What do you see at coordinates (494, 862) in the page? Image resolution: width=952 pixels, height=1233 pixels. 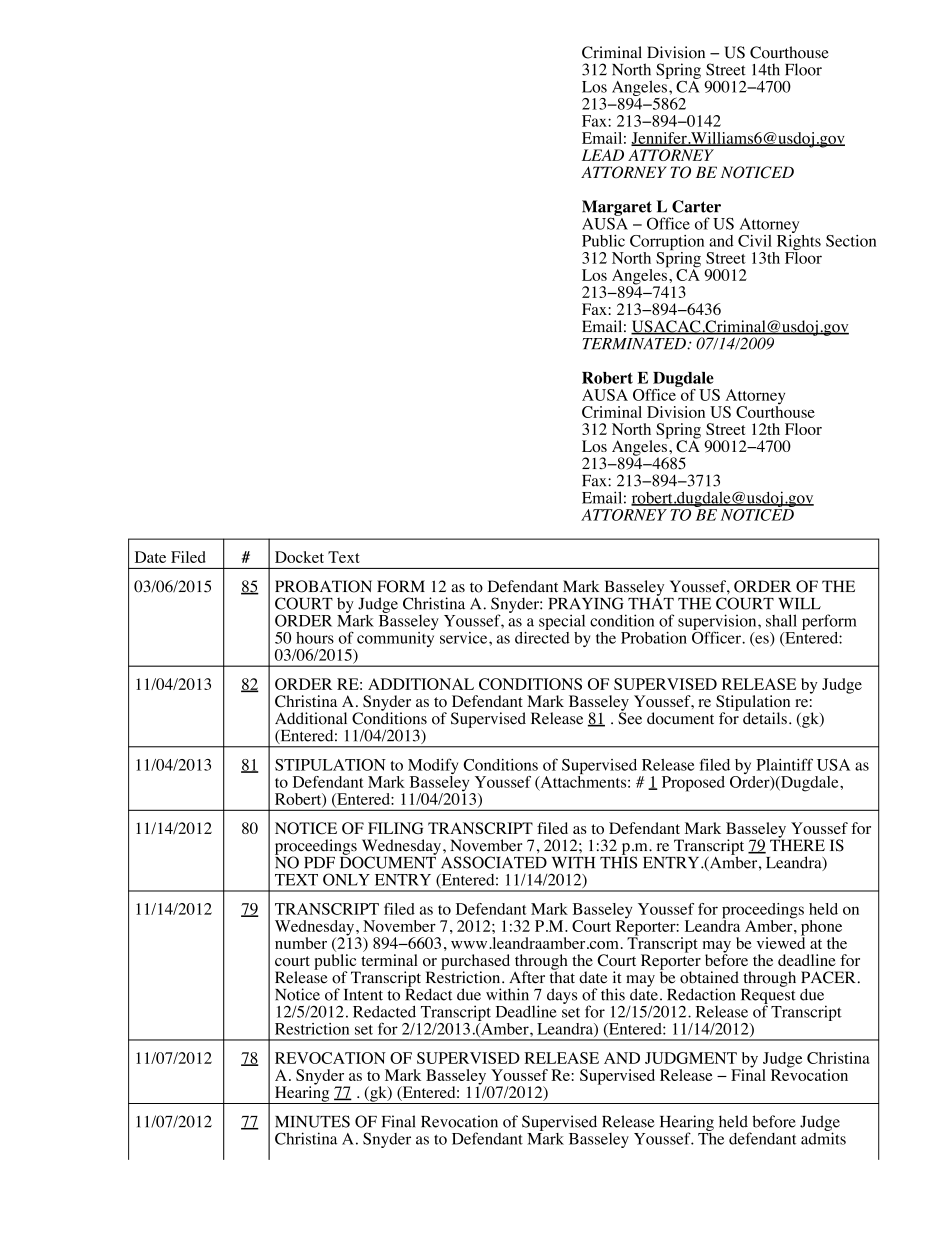 I see `ASSOCIATED` at bounding box center [494, 862].
